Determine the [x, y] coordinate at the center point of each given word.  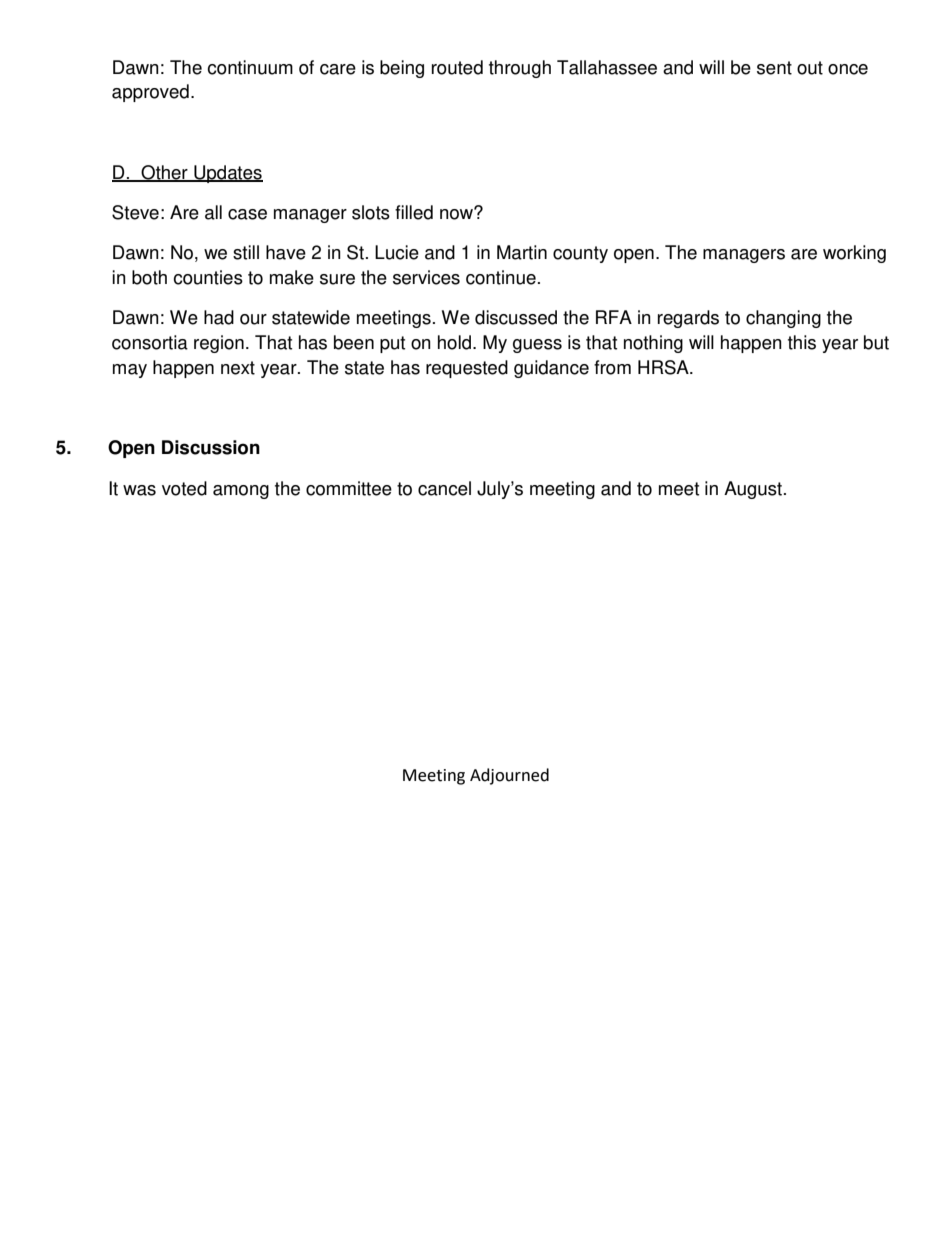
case [247, 214]
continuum [250, 67]
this [802, 342]
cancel [444, 488]
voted [184, 488]
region [219, 344]
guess [537, 346]
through [520, 69]
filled [414, 212]
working [854, 254]
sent [774, 68]
